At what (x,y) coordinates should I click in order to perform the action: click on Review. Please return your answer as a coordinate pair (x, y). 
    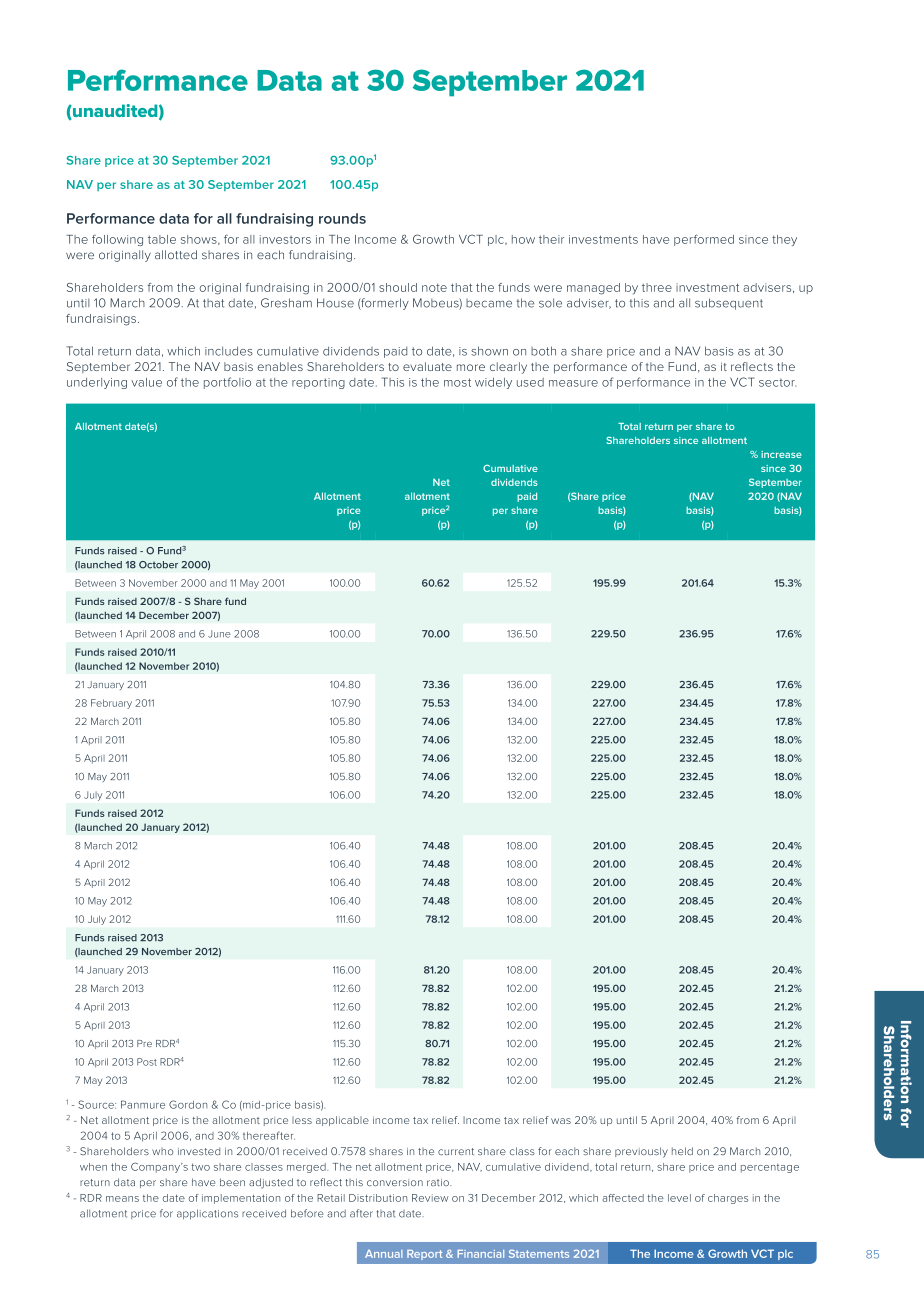
    Looking at the image, I should click on (430, 1198).
